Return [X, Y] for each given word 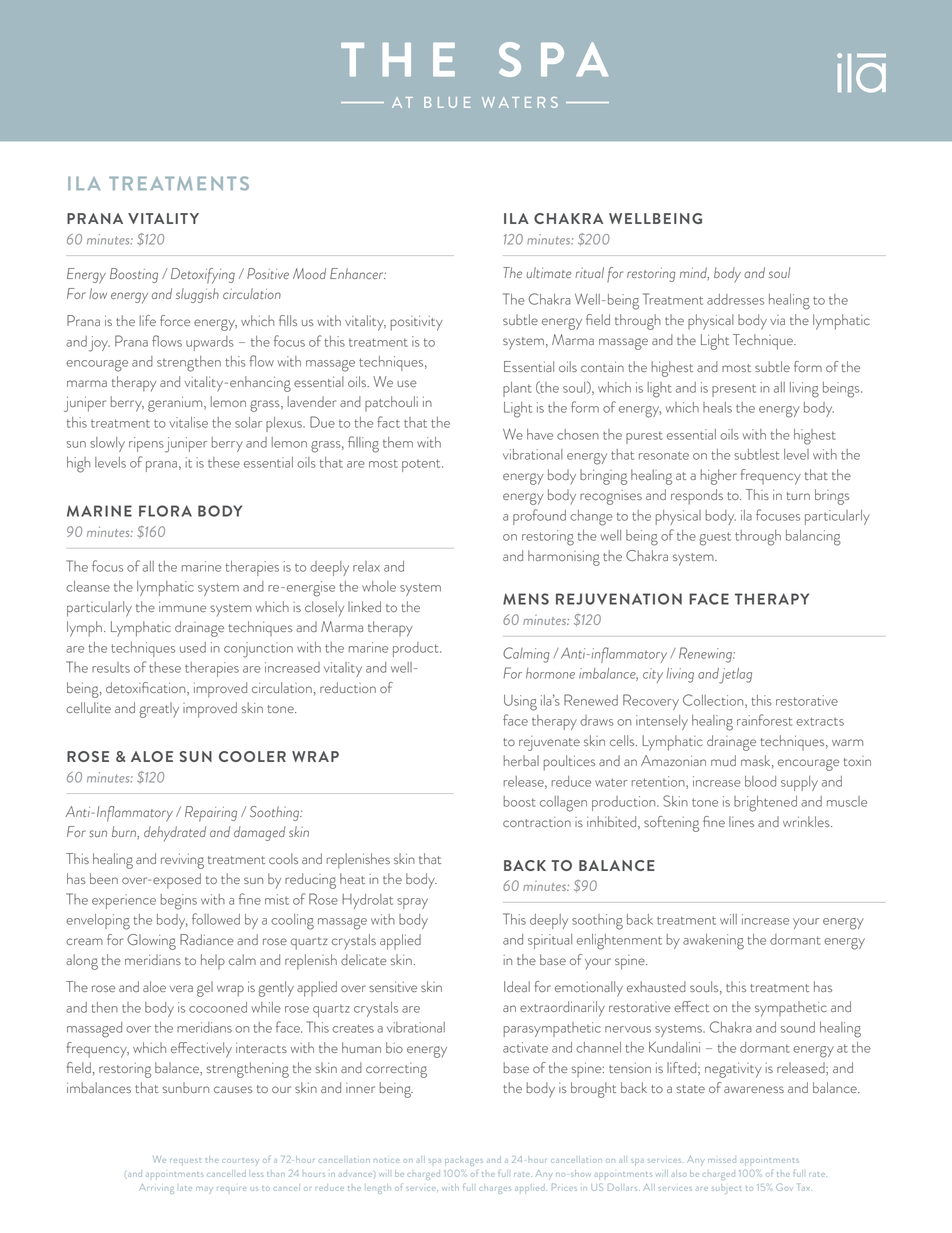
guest [715, 539]
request [185, 1162]
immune [182, 607]
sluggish [197, 295]
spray [412, 903]
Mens [526, 599]
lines [741, 821]
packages [464, 1161]
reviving [182, 861]
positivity [417, 323]
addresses [735, 299]
